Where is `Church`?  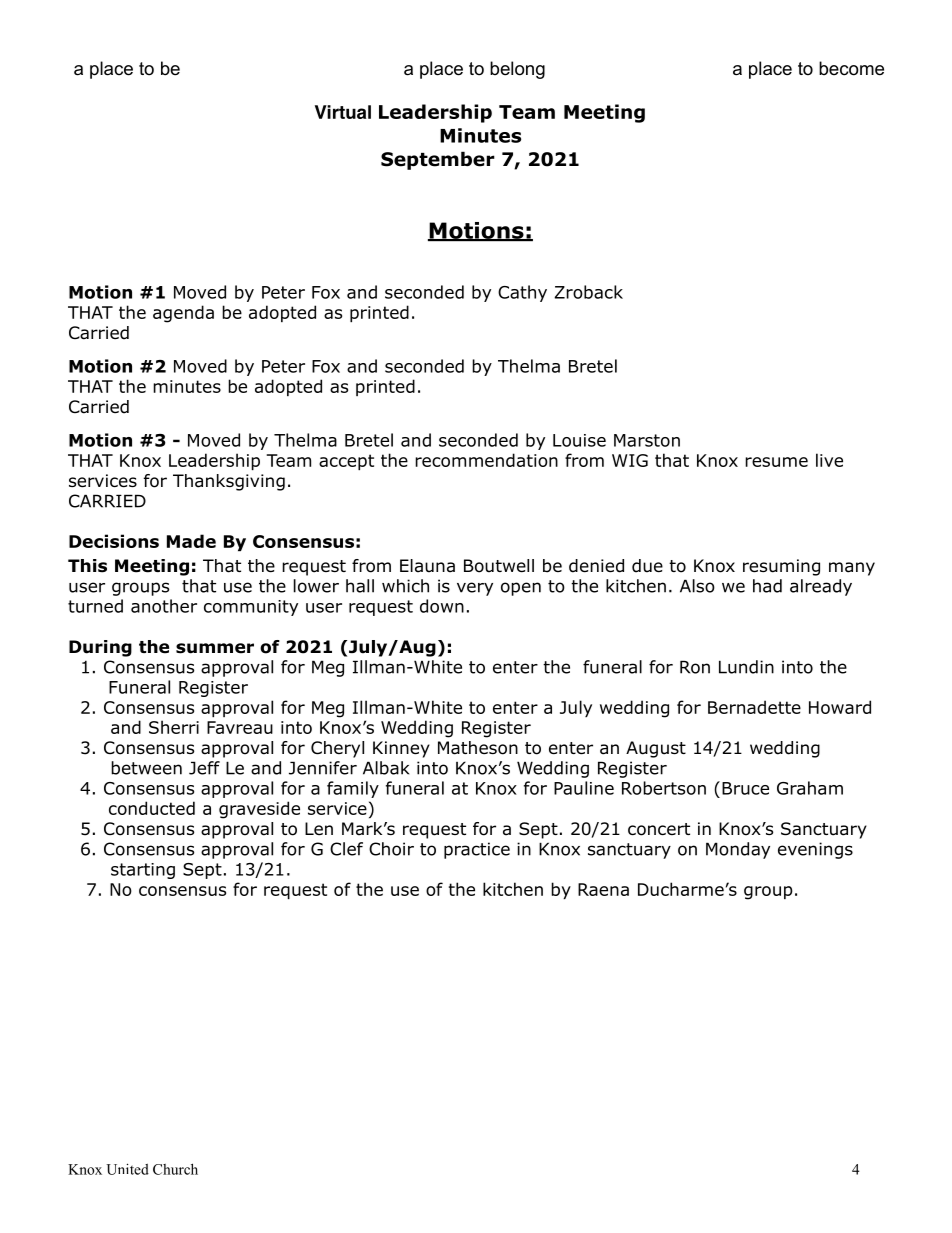
Church is located at coordinates (175, 1169).
